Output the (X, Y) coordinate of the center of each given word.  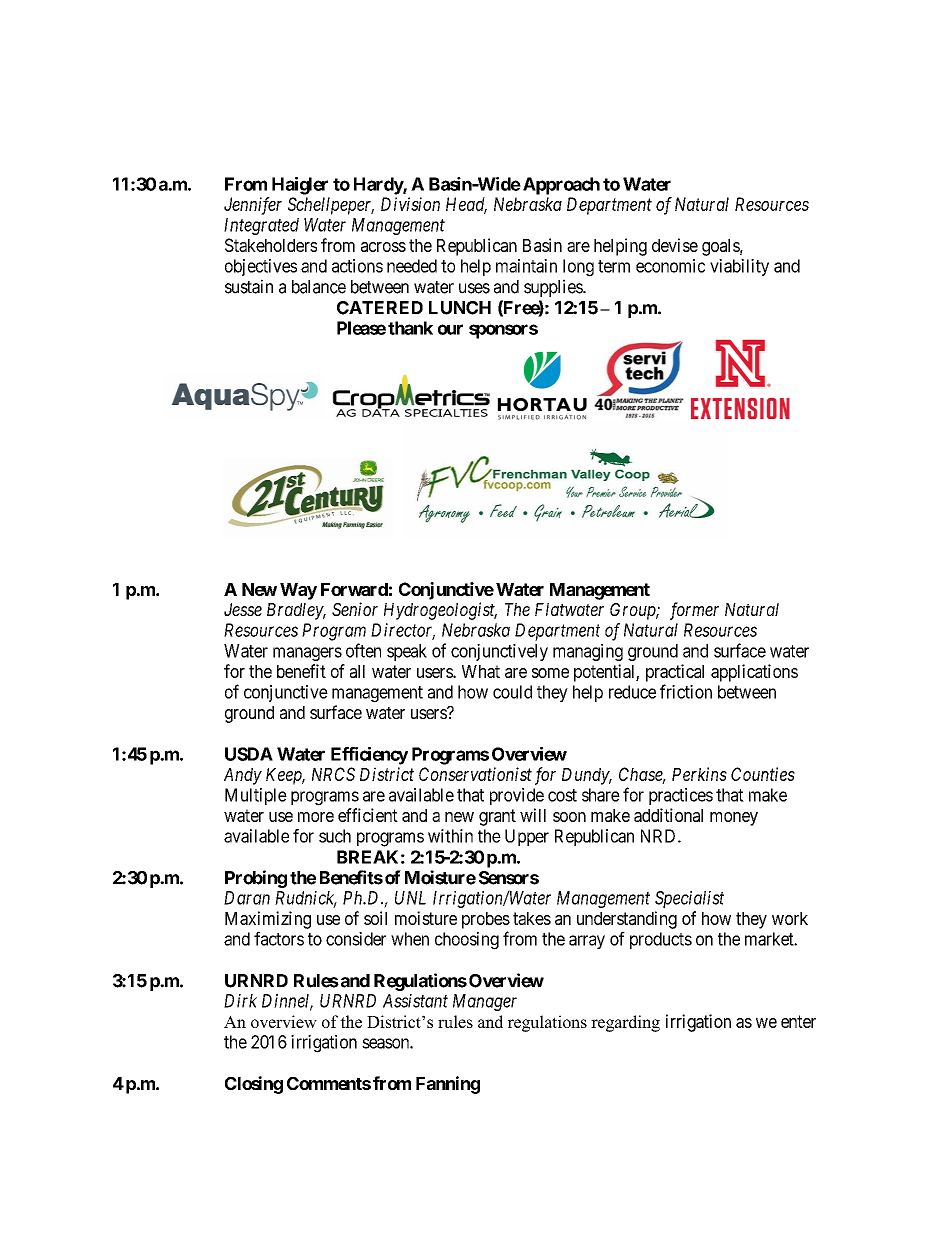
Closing (254, 1085)
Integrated (261, 226)
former (694, 611)
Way (298, 591)
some (550, 673)
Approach (560, 186)
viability (739, 267)
